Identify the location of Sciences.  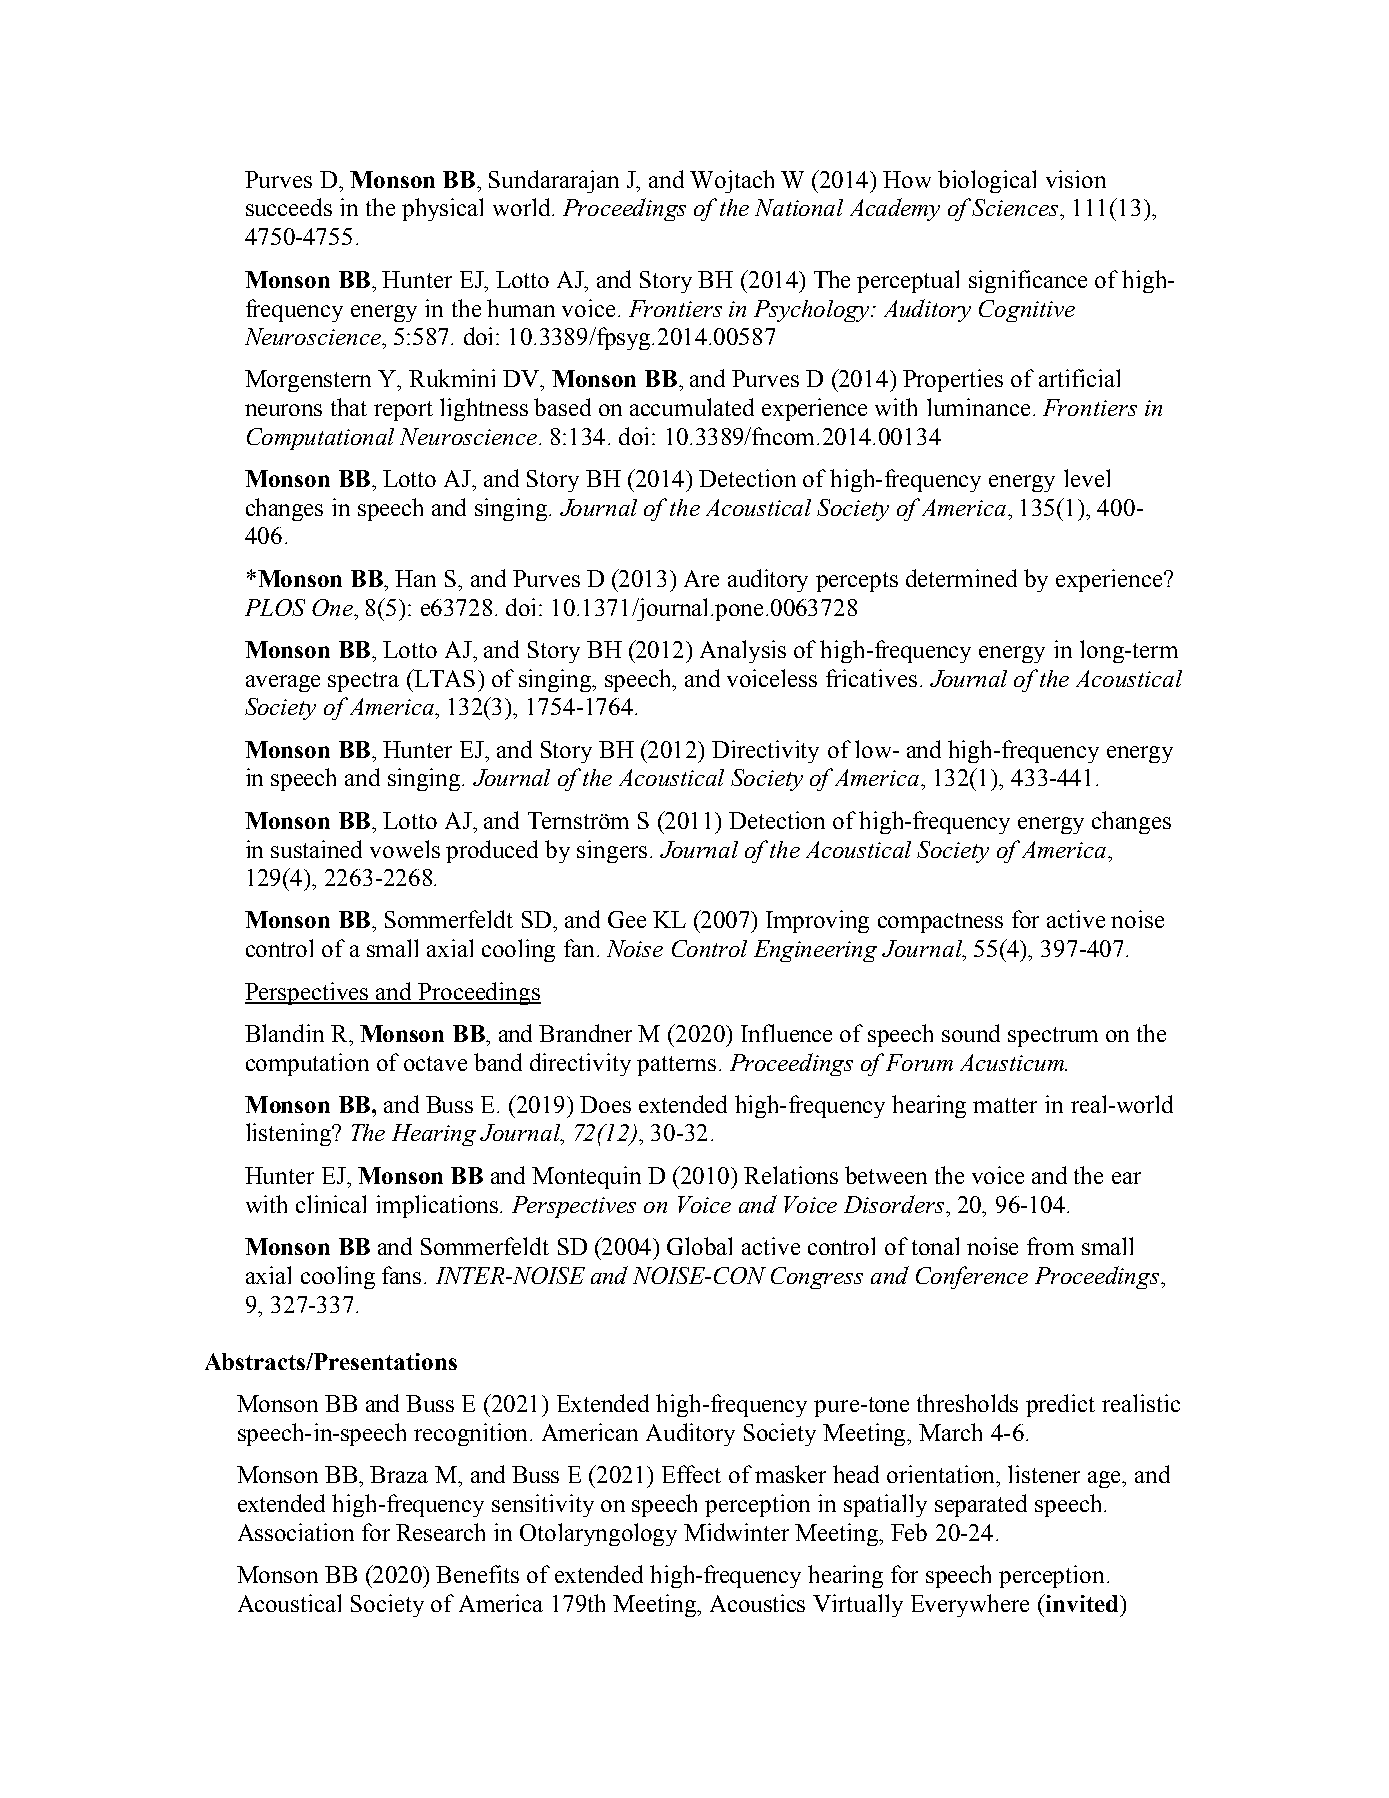
(1016, 207).
